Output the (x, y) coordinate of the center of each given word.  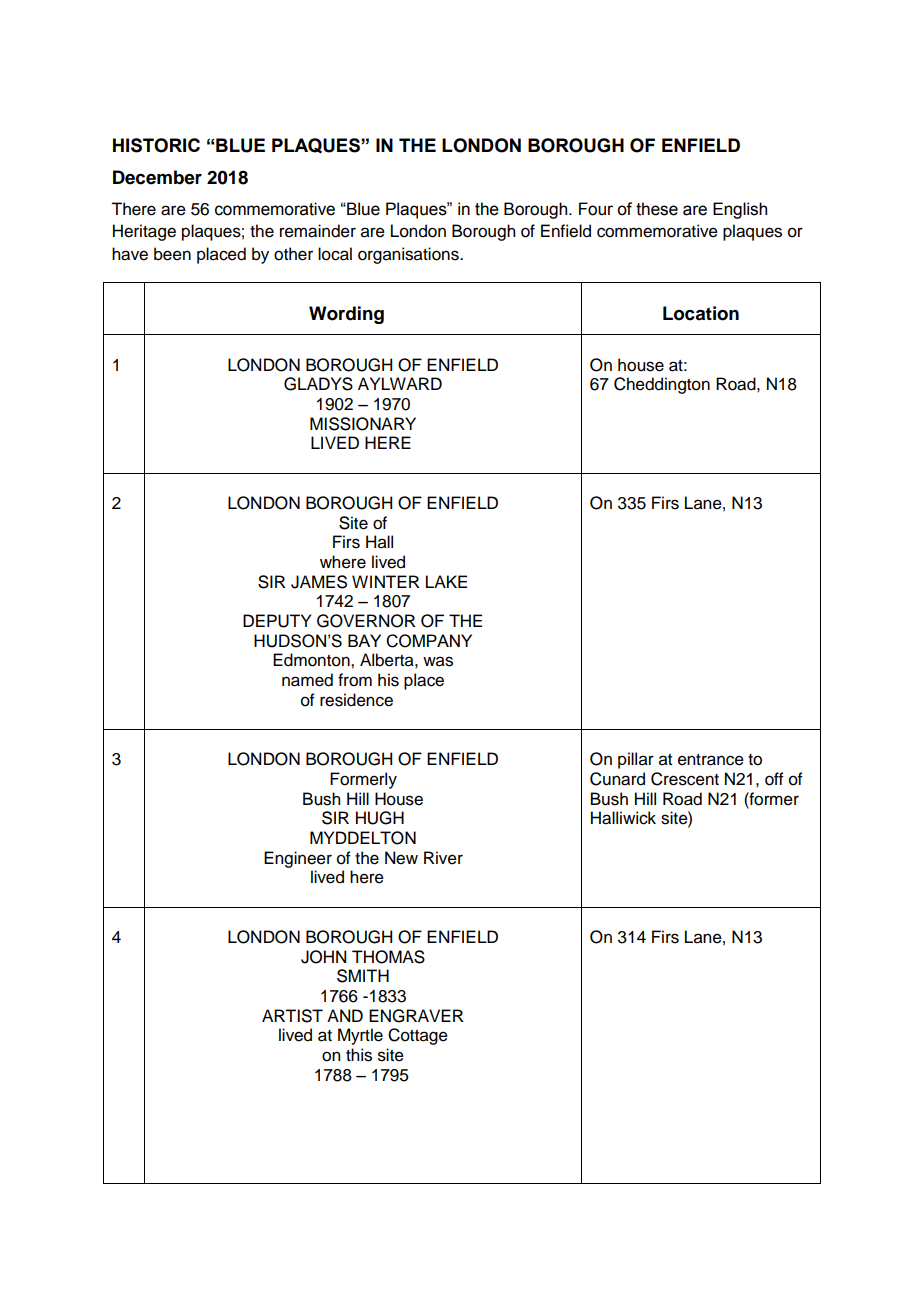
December (157, 177)
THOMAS (388, 957)
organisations (409, 255)
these (657, 209)
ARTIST (292, 1016)
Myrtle (360, 1036)
